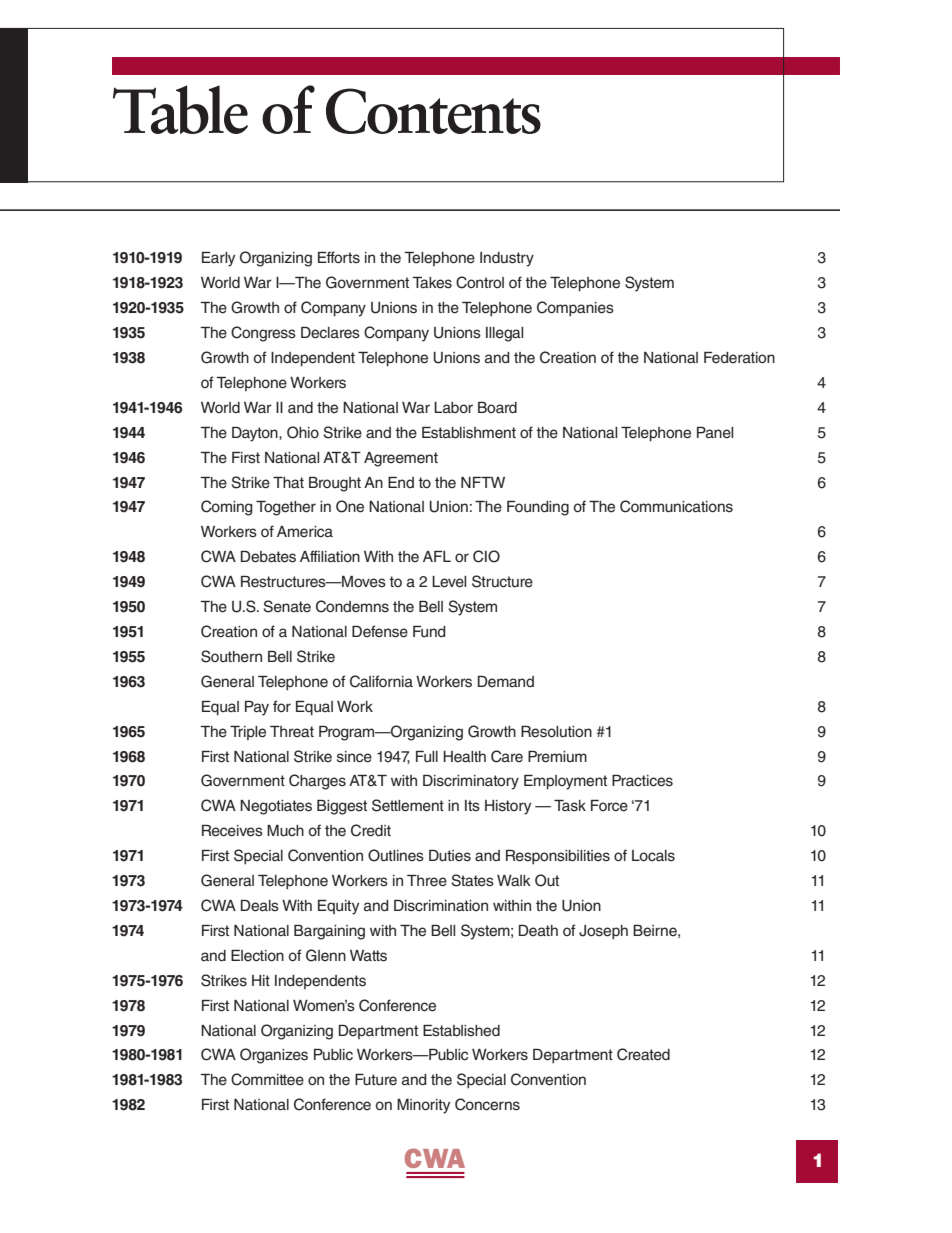 This document has width=952, height=1233. I want to click on Senate, so click(287, 606).
